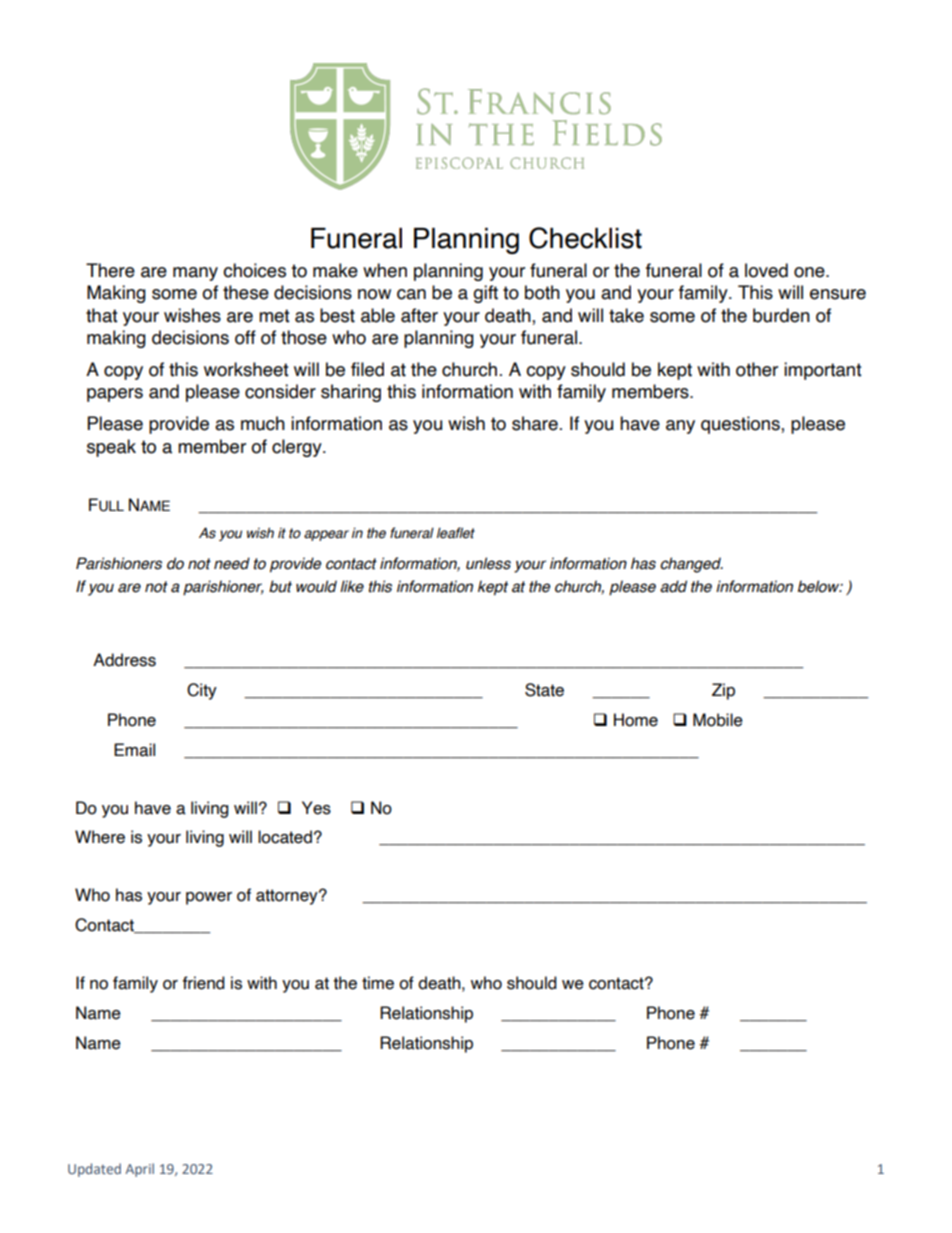  What do you see at coordinates (485, 294) in the document?
I see `gift` at bounding box center [485, 294].
